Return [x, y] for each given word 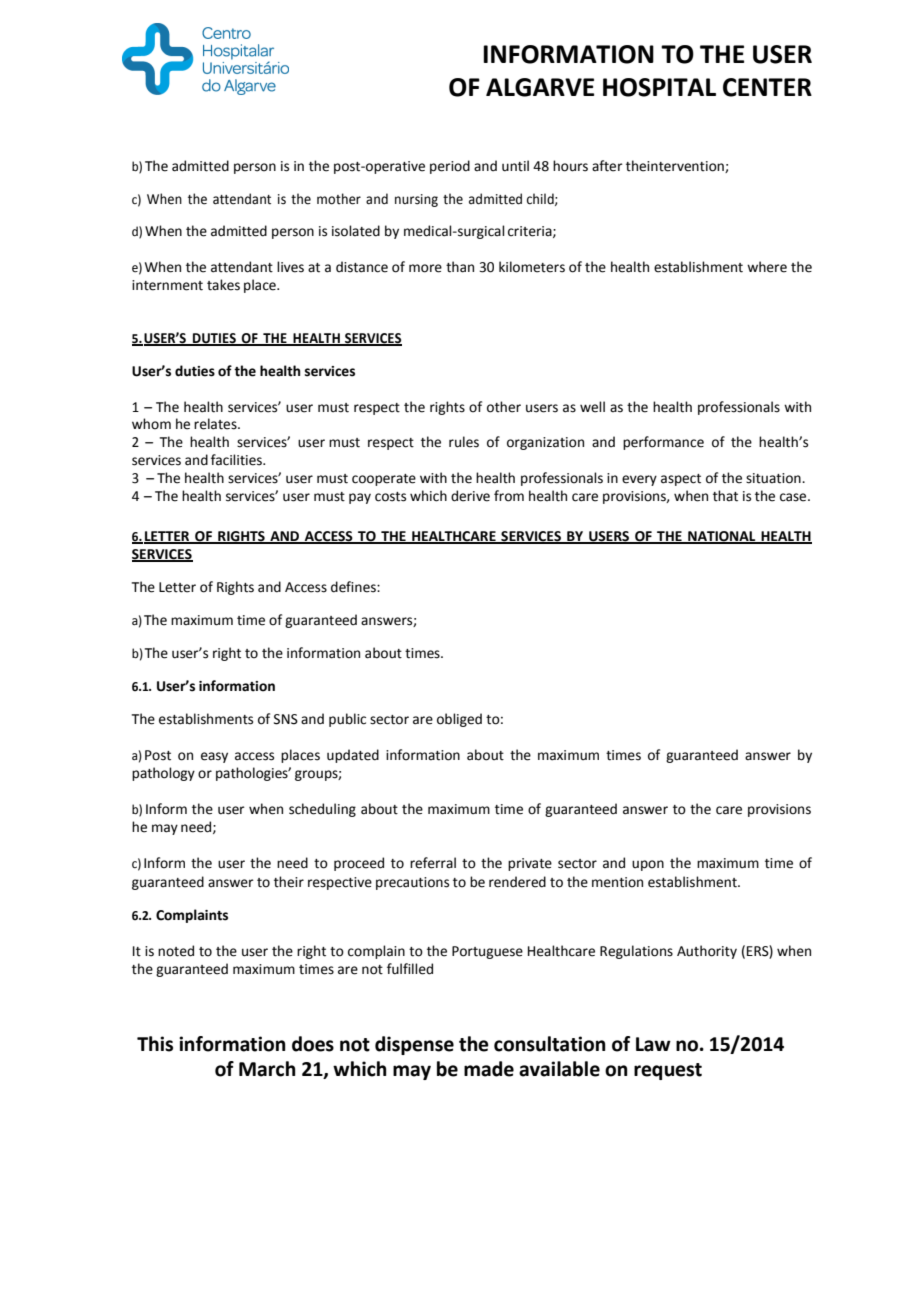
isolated [356, 231]
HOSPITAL [659, 87]
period [450, 167]
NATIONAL [722, 537]
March [267, 1069]
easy [214, 757]
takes [223, 285]
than [460, 267]
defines [354, 587]
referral [433, 863]
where [767, 267]
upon [648, 865]
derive [470, 496]
